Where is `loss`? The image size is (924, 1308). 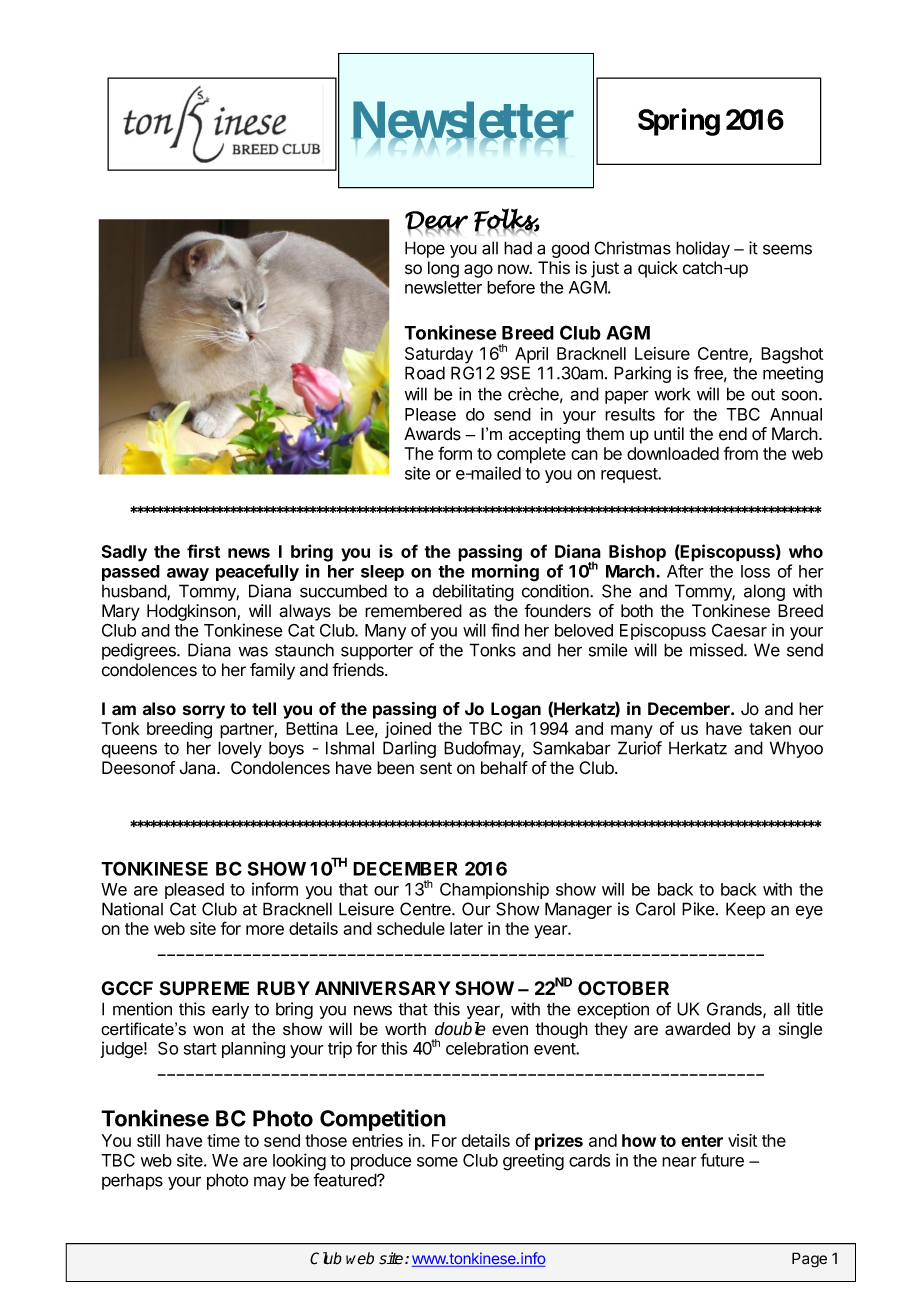 loss is located at coordinates (755, 571).
